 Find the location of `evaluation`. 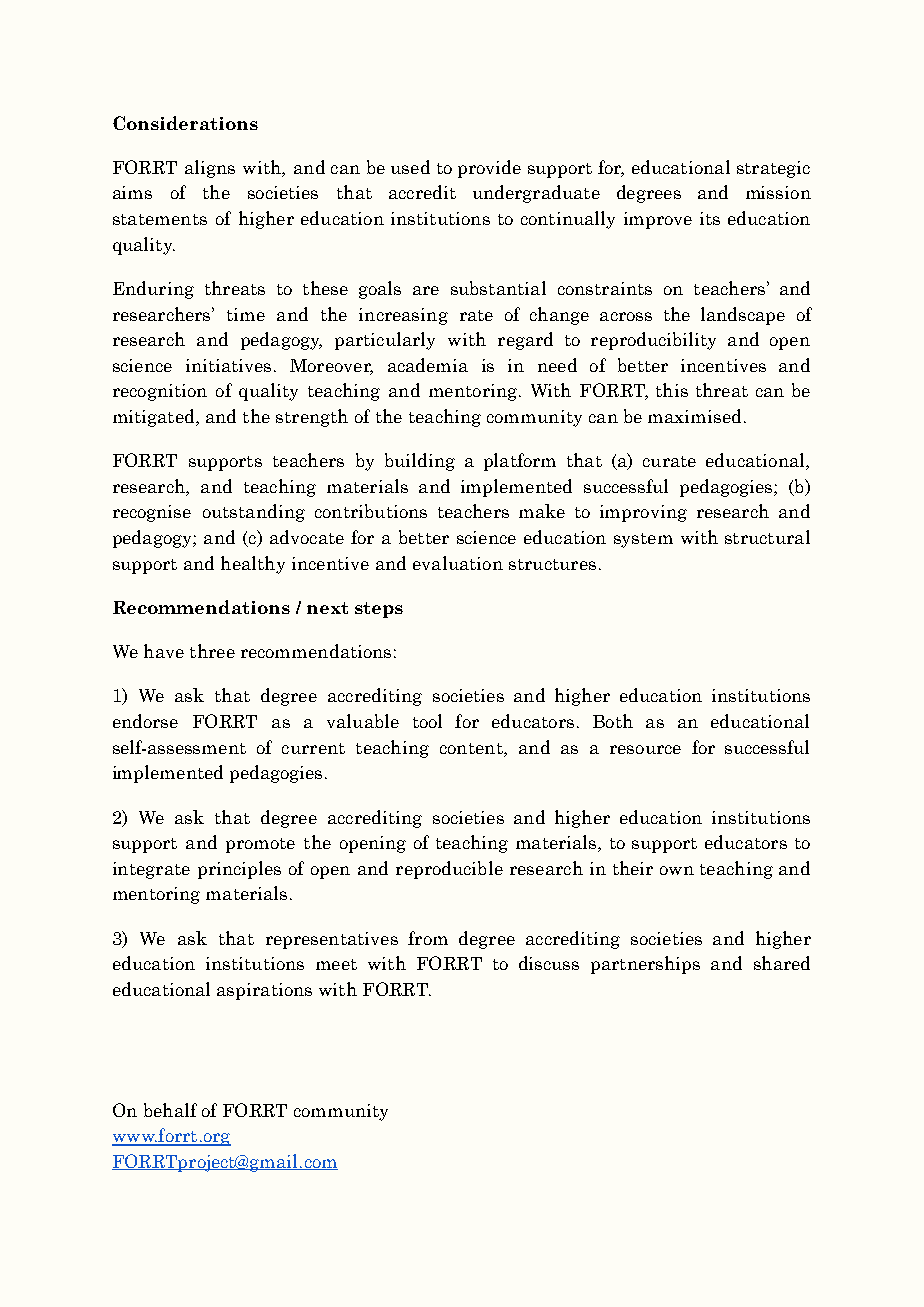

evaluation is located at coordinates (458, 563).
